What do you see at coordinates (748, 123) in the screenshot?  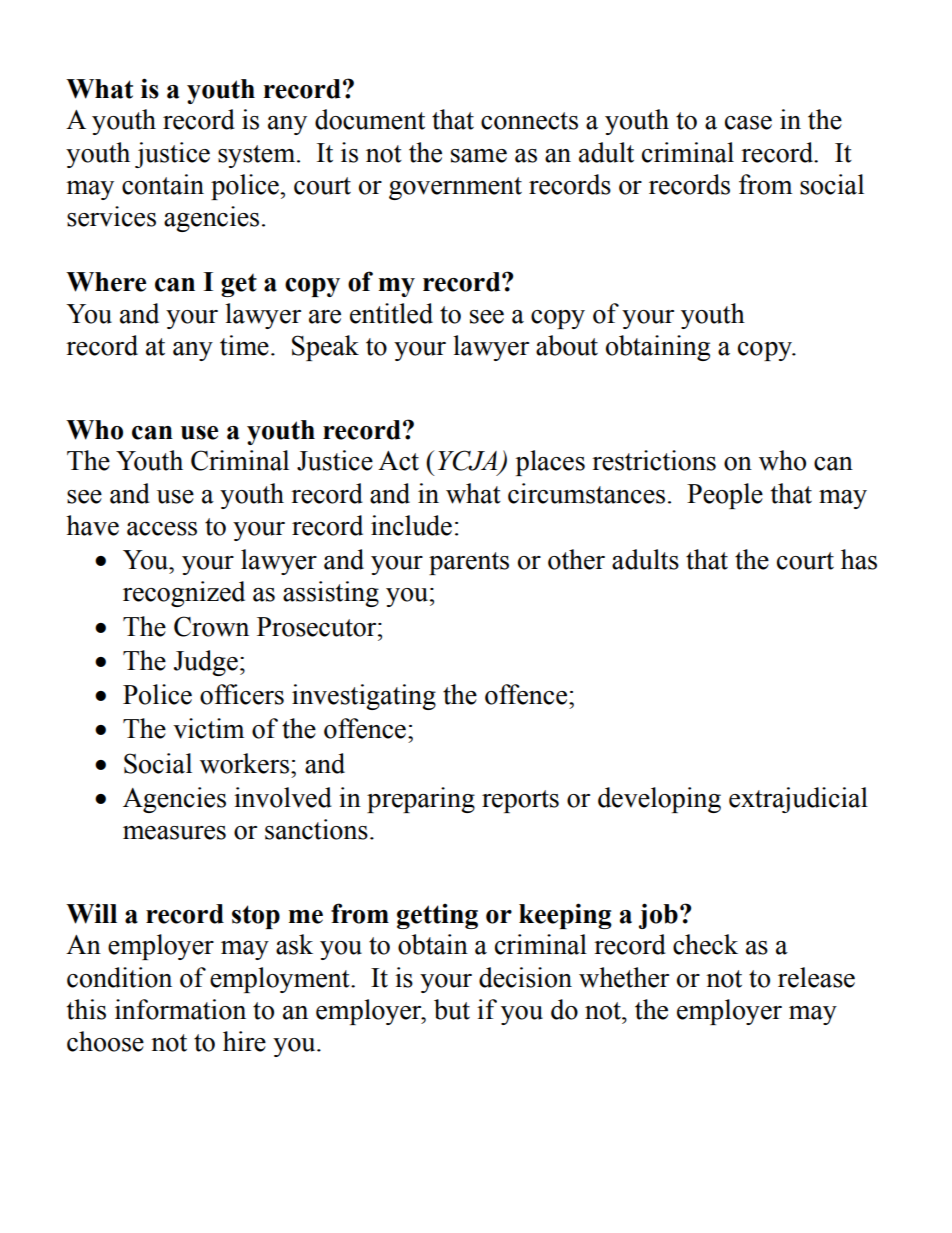 I see `case` at bounding box center [748, 123].
